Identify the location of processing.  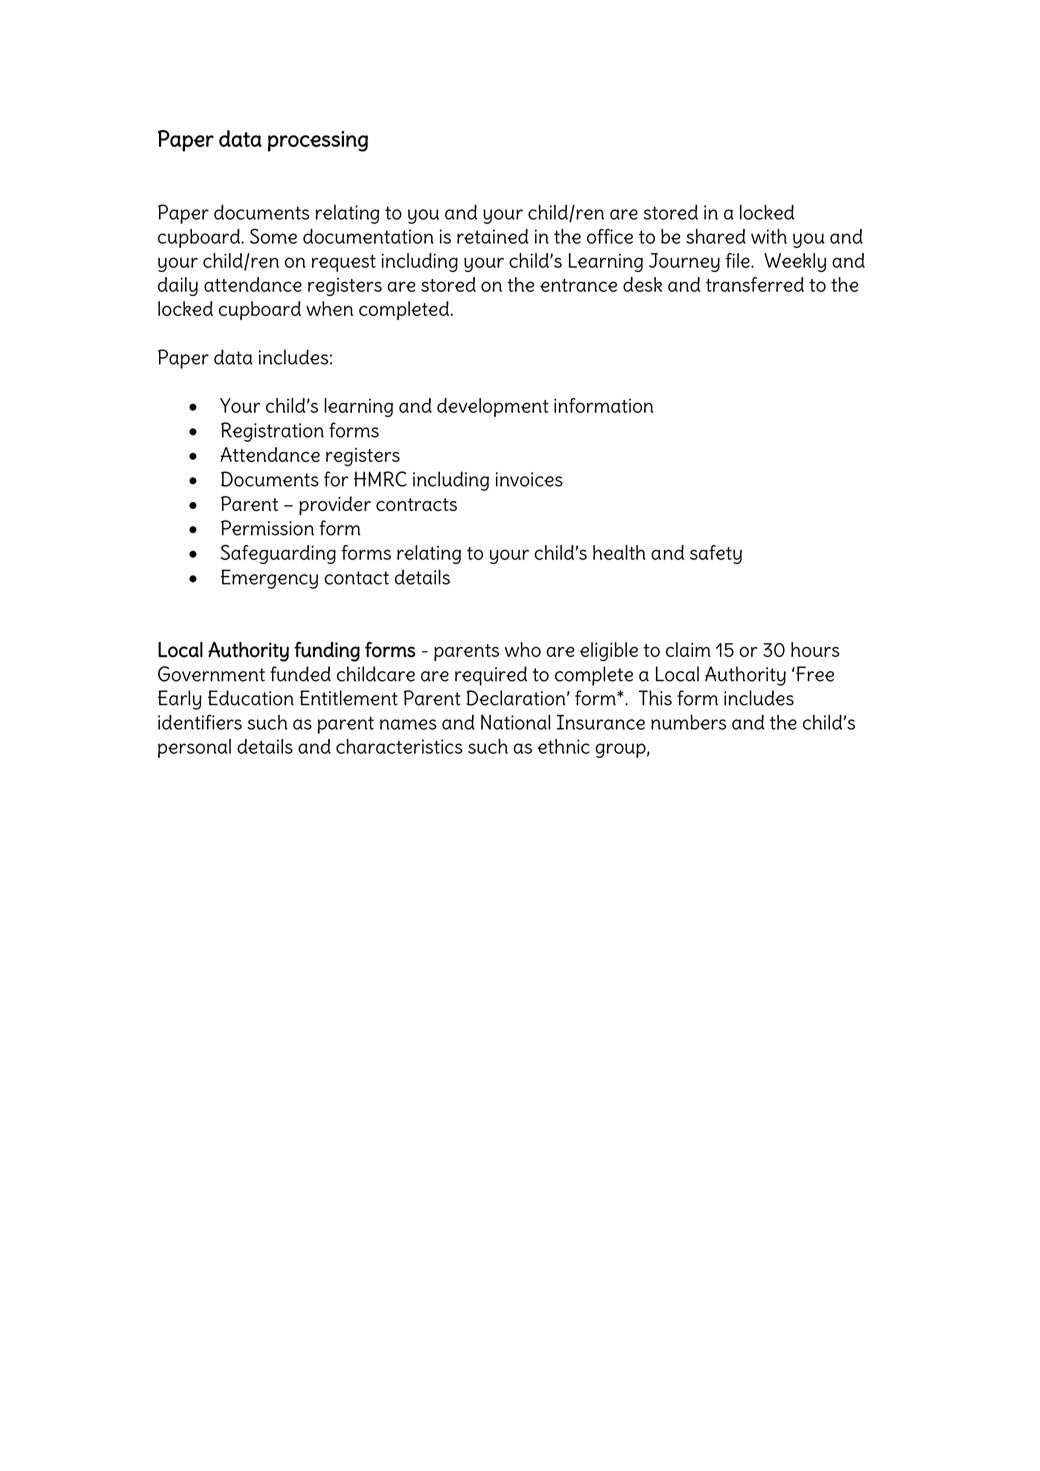
(318, 141).
